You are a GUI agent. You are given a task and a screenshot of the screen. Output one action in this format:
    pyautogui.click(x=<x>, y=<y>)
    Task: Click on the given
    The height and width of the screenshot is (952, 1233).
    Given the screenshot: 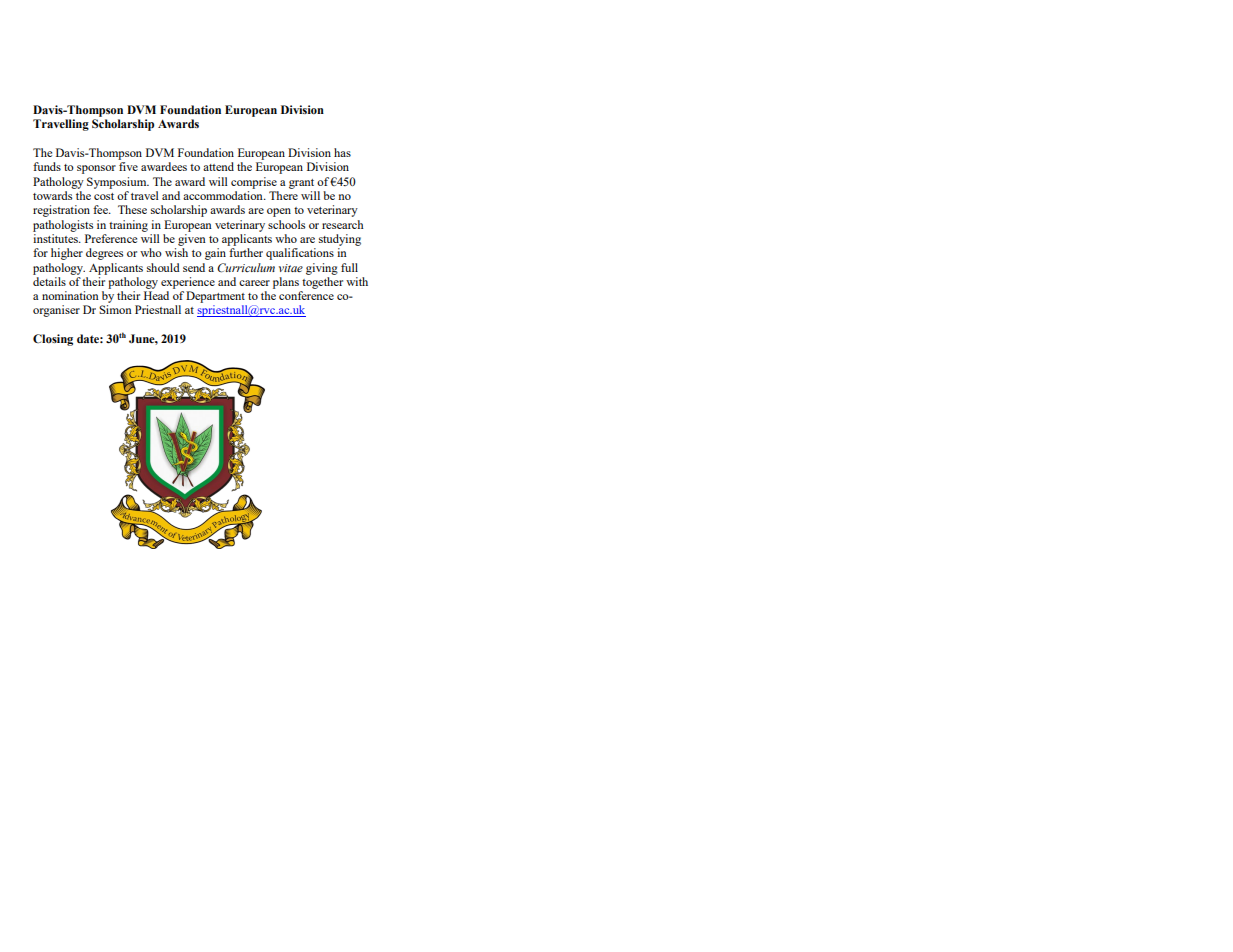 What is the action you would take?
    pyautogui.click(x=192, y=240)
